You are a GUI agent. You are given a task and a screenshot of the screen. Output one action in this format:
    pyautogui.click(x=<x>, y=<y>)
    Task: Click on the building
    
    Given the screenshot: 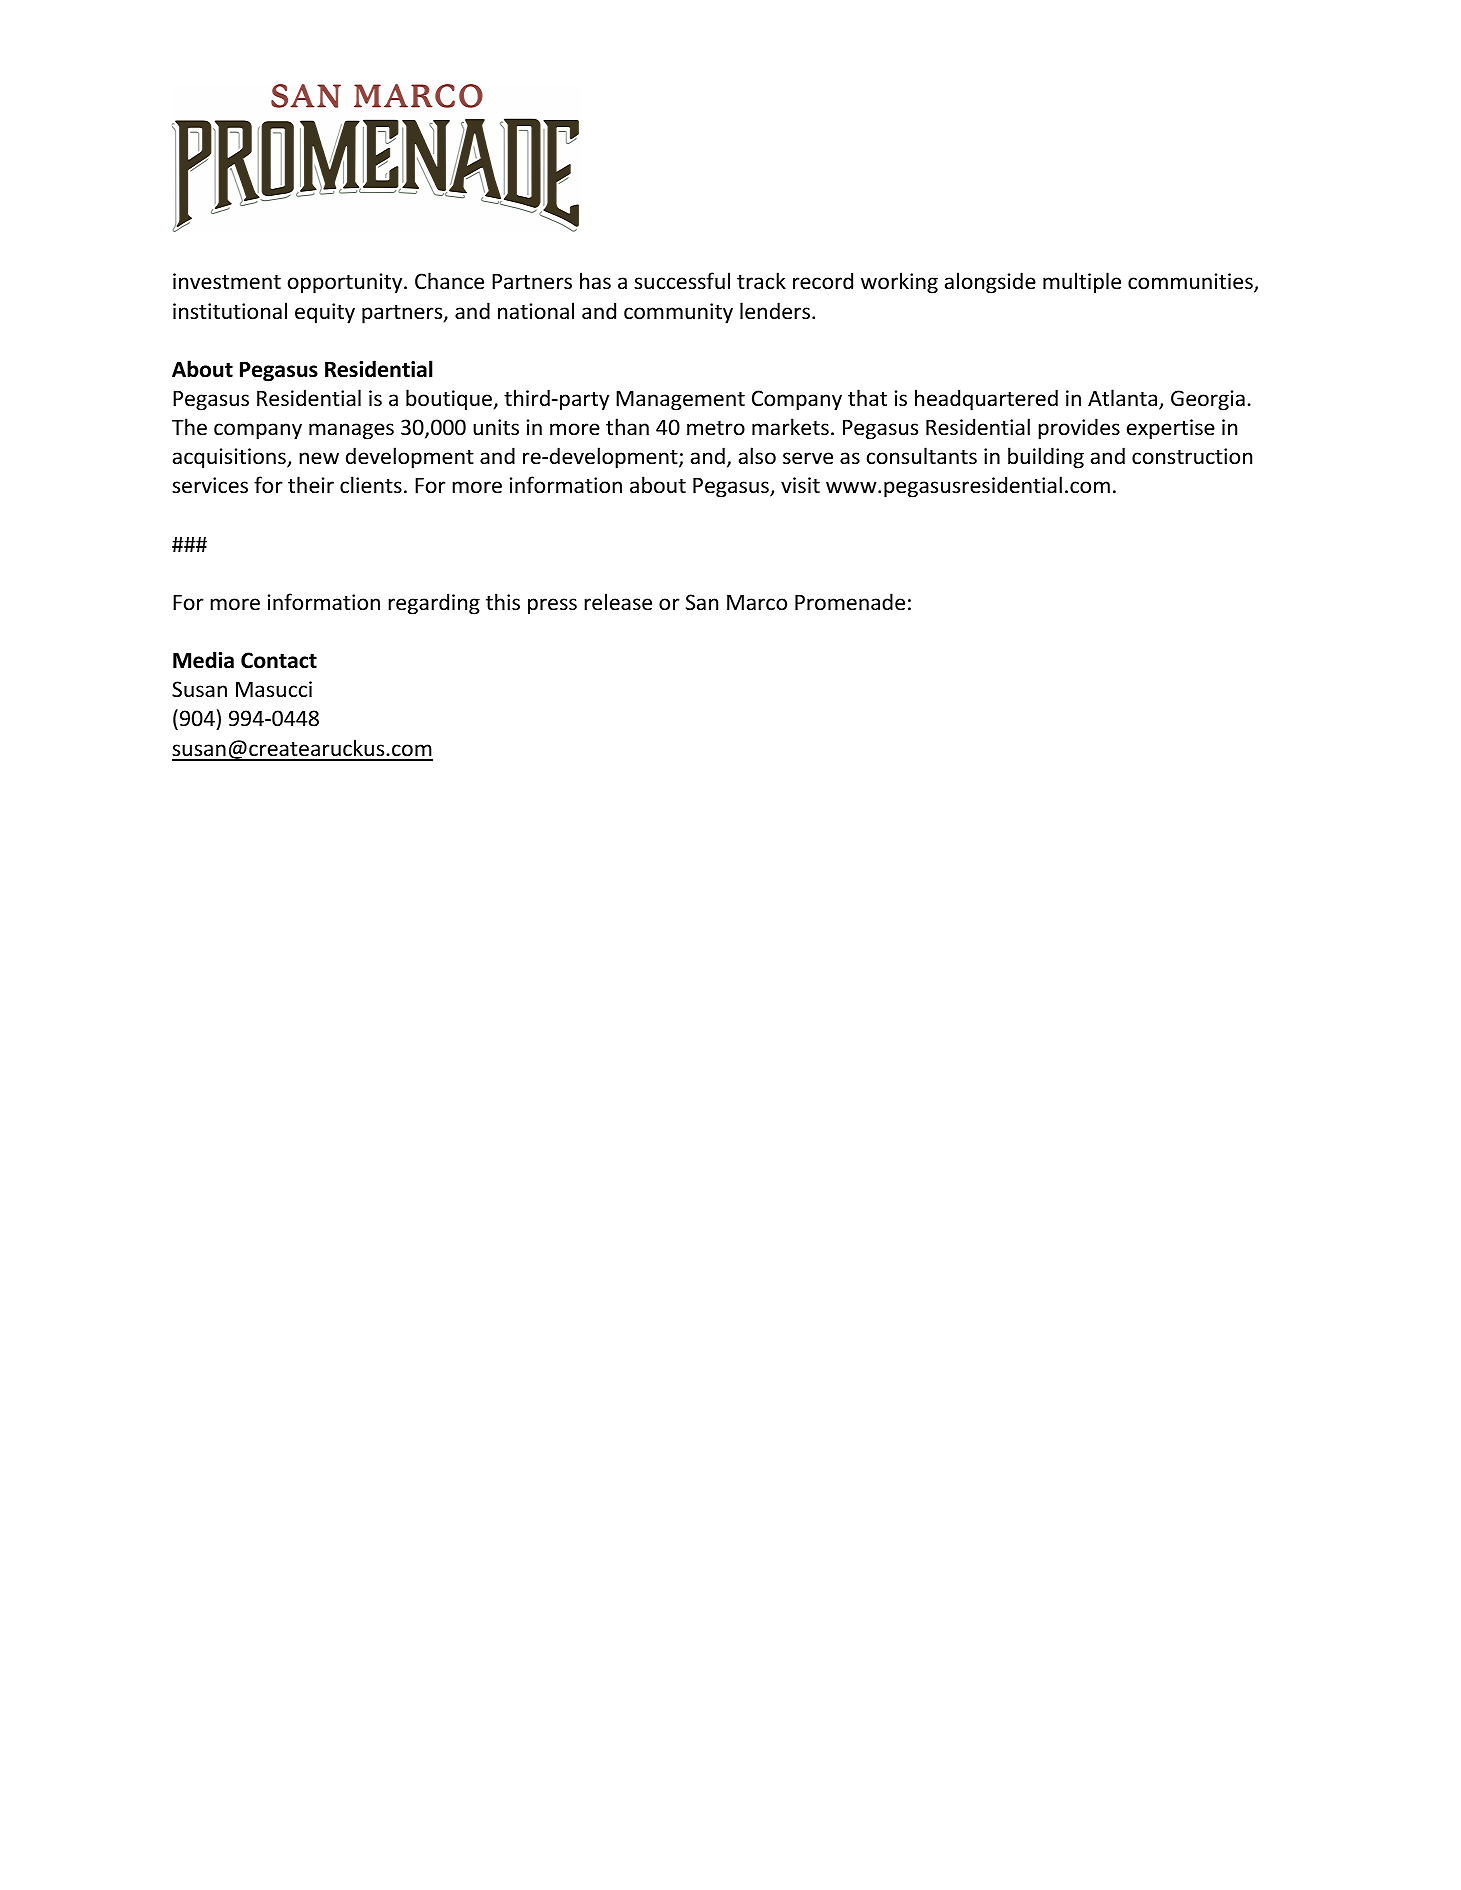 What is the action you would take?
    pyautogui.click(x=1046, y=458)
